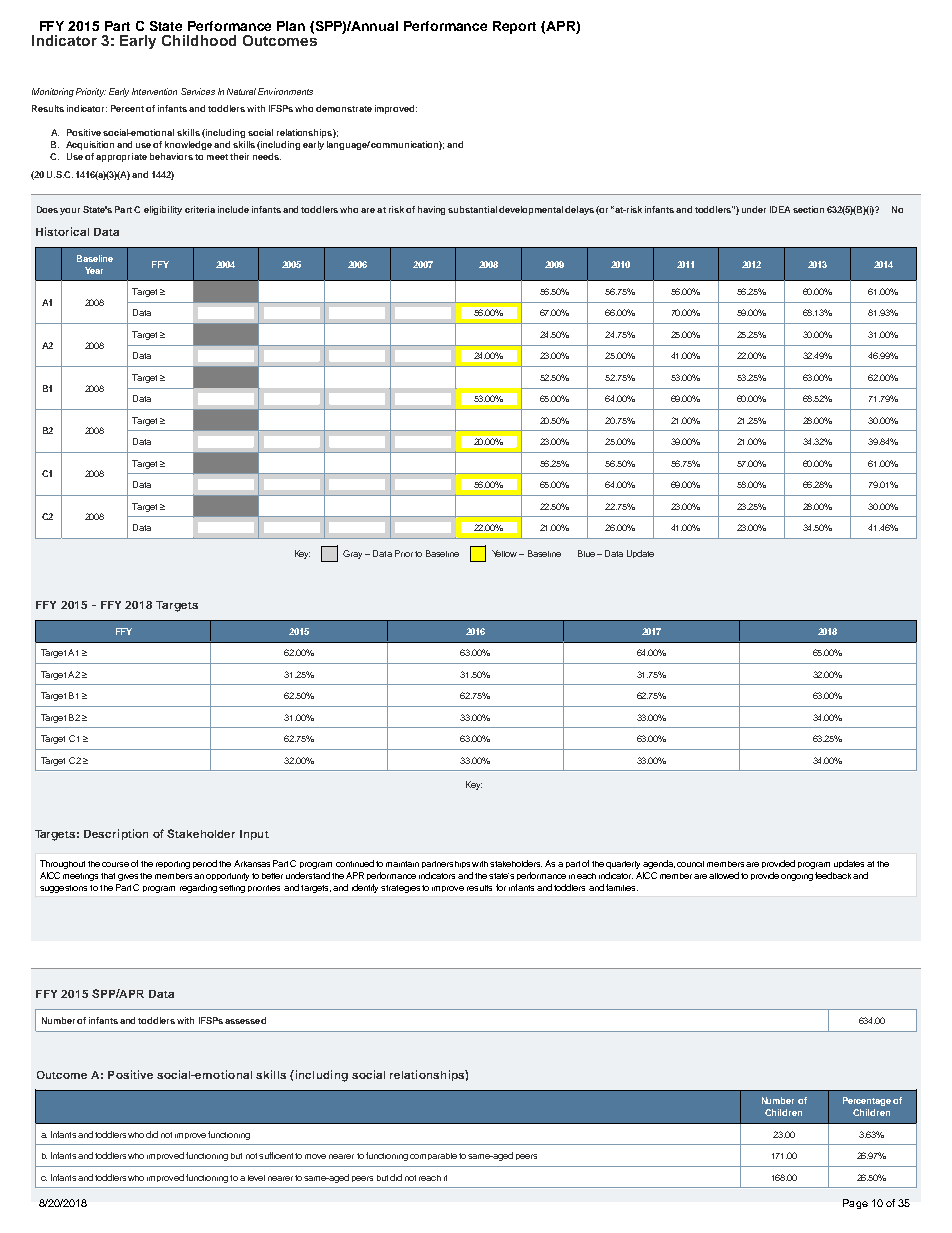  What do you see at coordinates (431, 210) in the image?
I see `having` at bounding box center [431, 210].
